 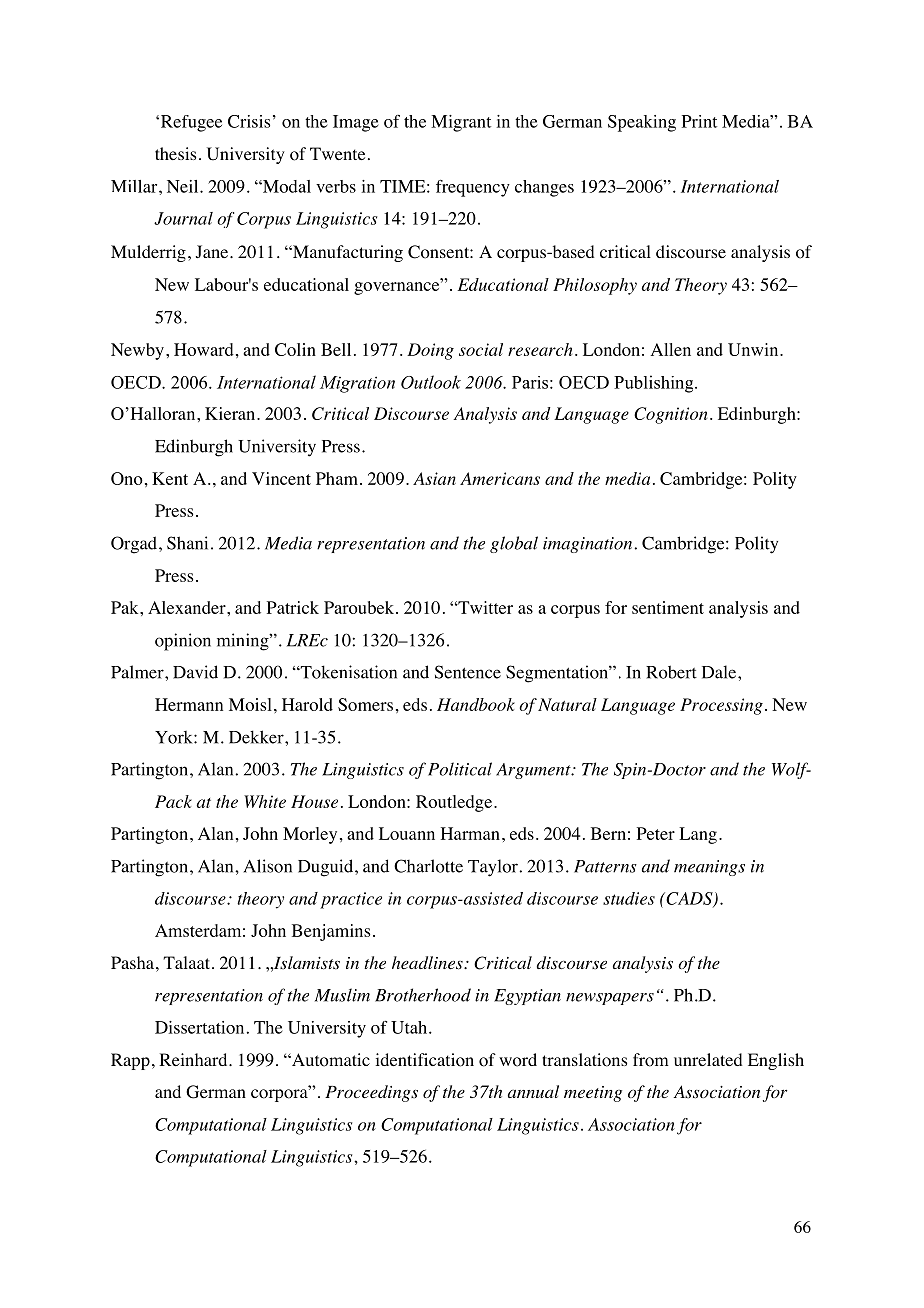 What do you see at coordinates (431, 382) in the screenshot?
I see `Outlook` at bounding box center [431, 382].
